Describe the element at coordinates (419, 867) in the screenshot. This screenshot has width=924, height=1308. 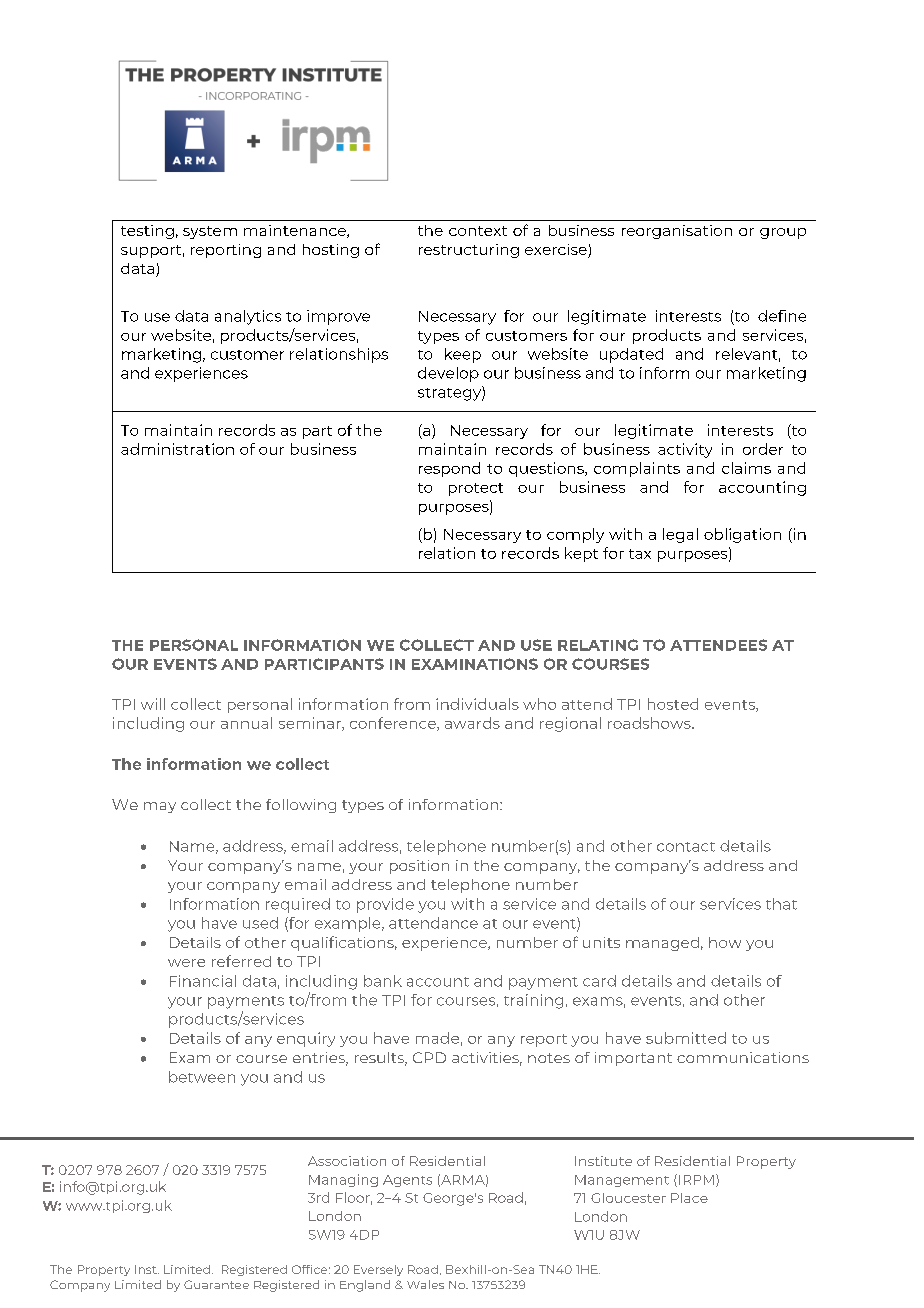
I see `position` at that location.
